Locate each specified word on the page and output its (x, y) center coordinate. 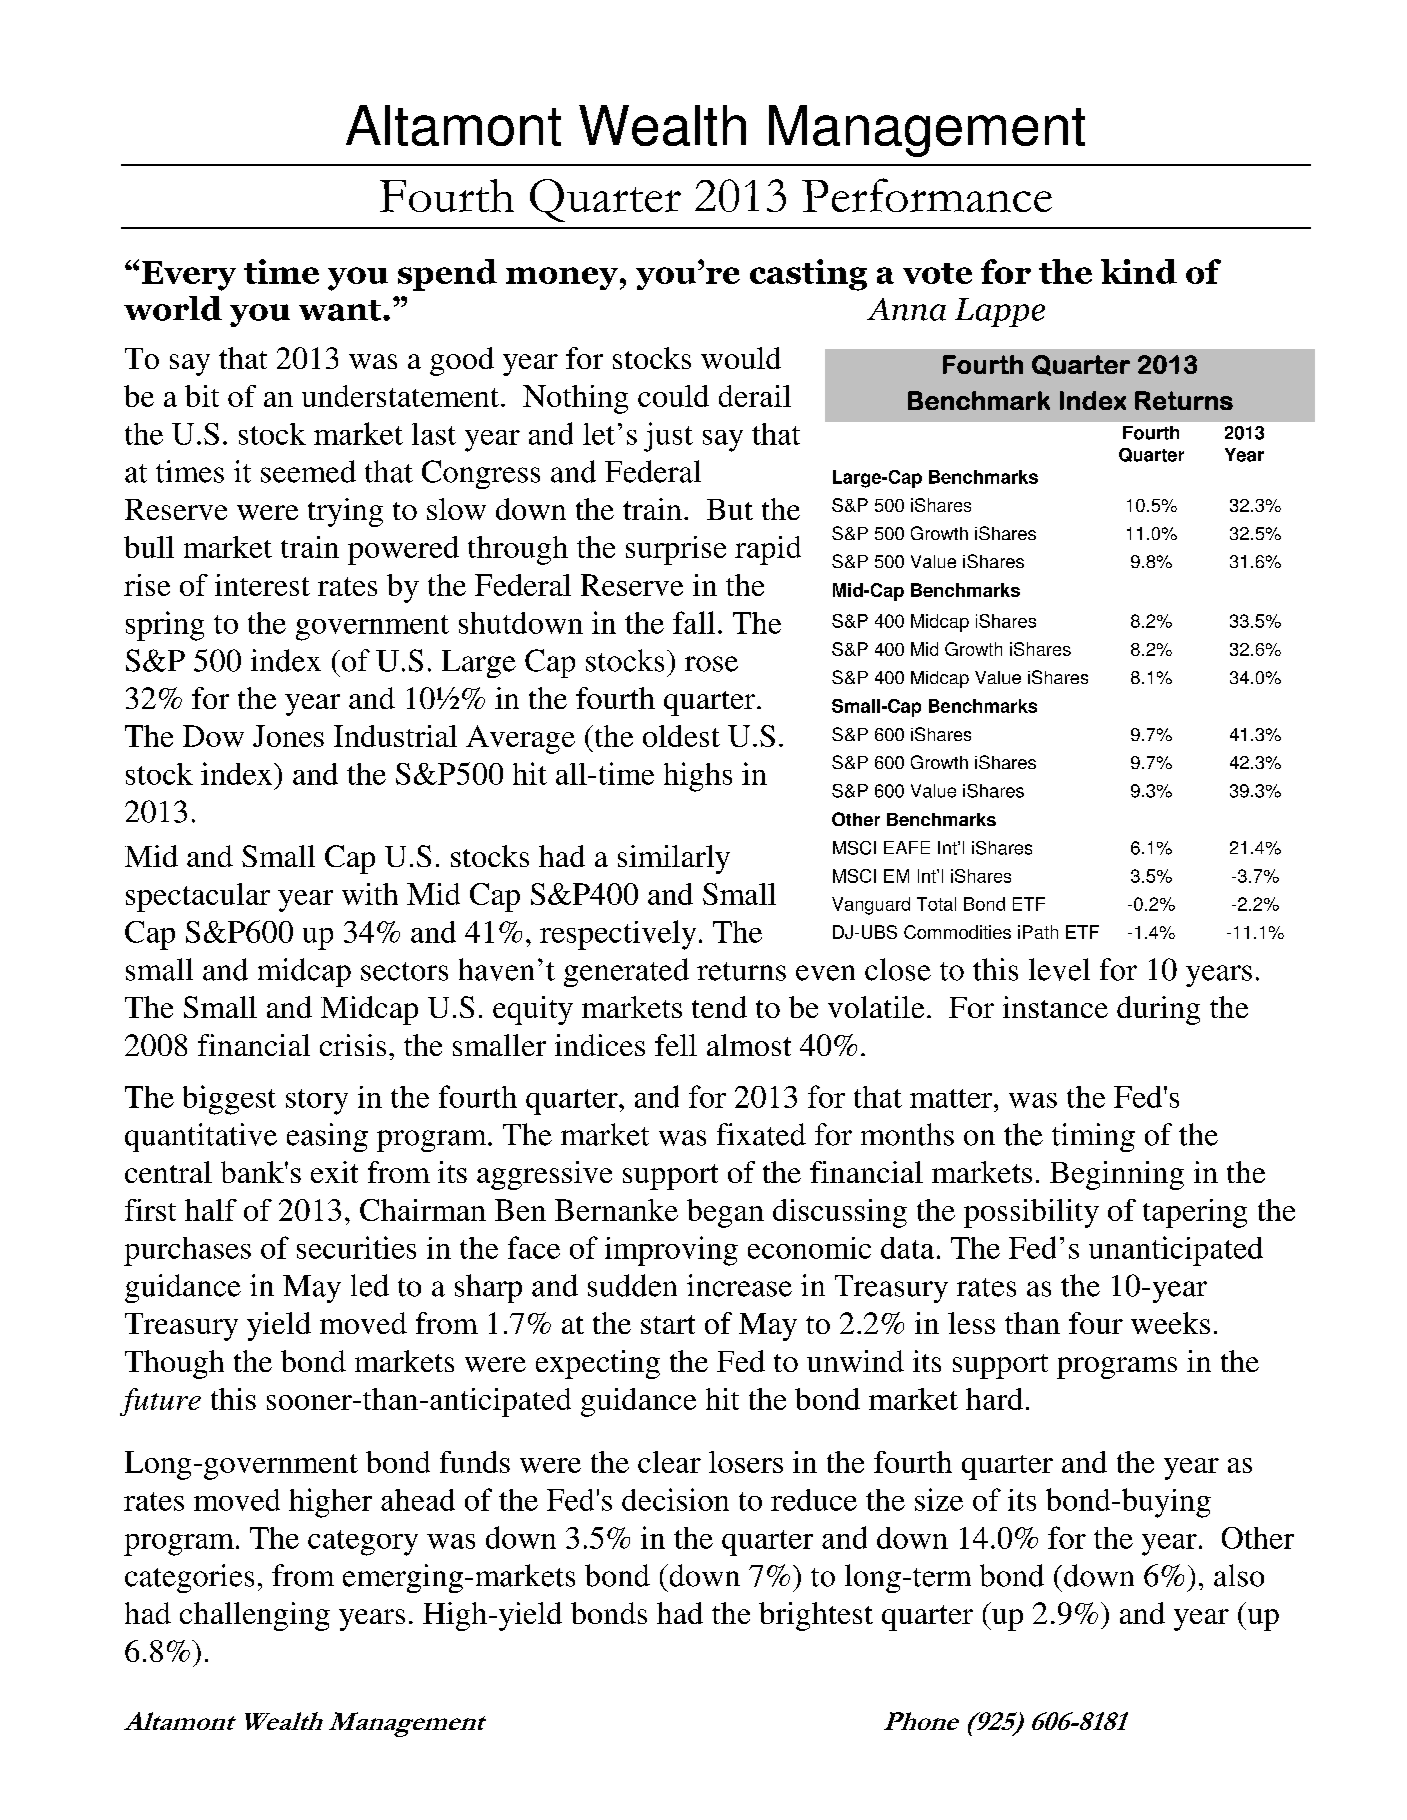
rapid (768, 550)
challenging (255, 1616)
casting (808, 275)
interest (262, 585)
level (1059, 969)
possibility (1031, 1213)
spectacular (198, 897)
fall (694, 622)
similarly (674, 859)
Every (189, 276)
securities (356, 1247)
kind (1139, 271)
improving (671, 1251)
